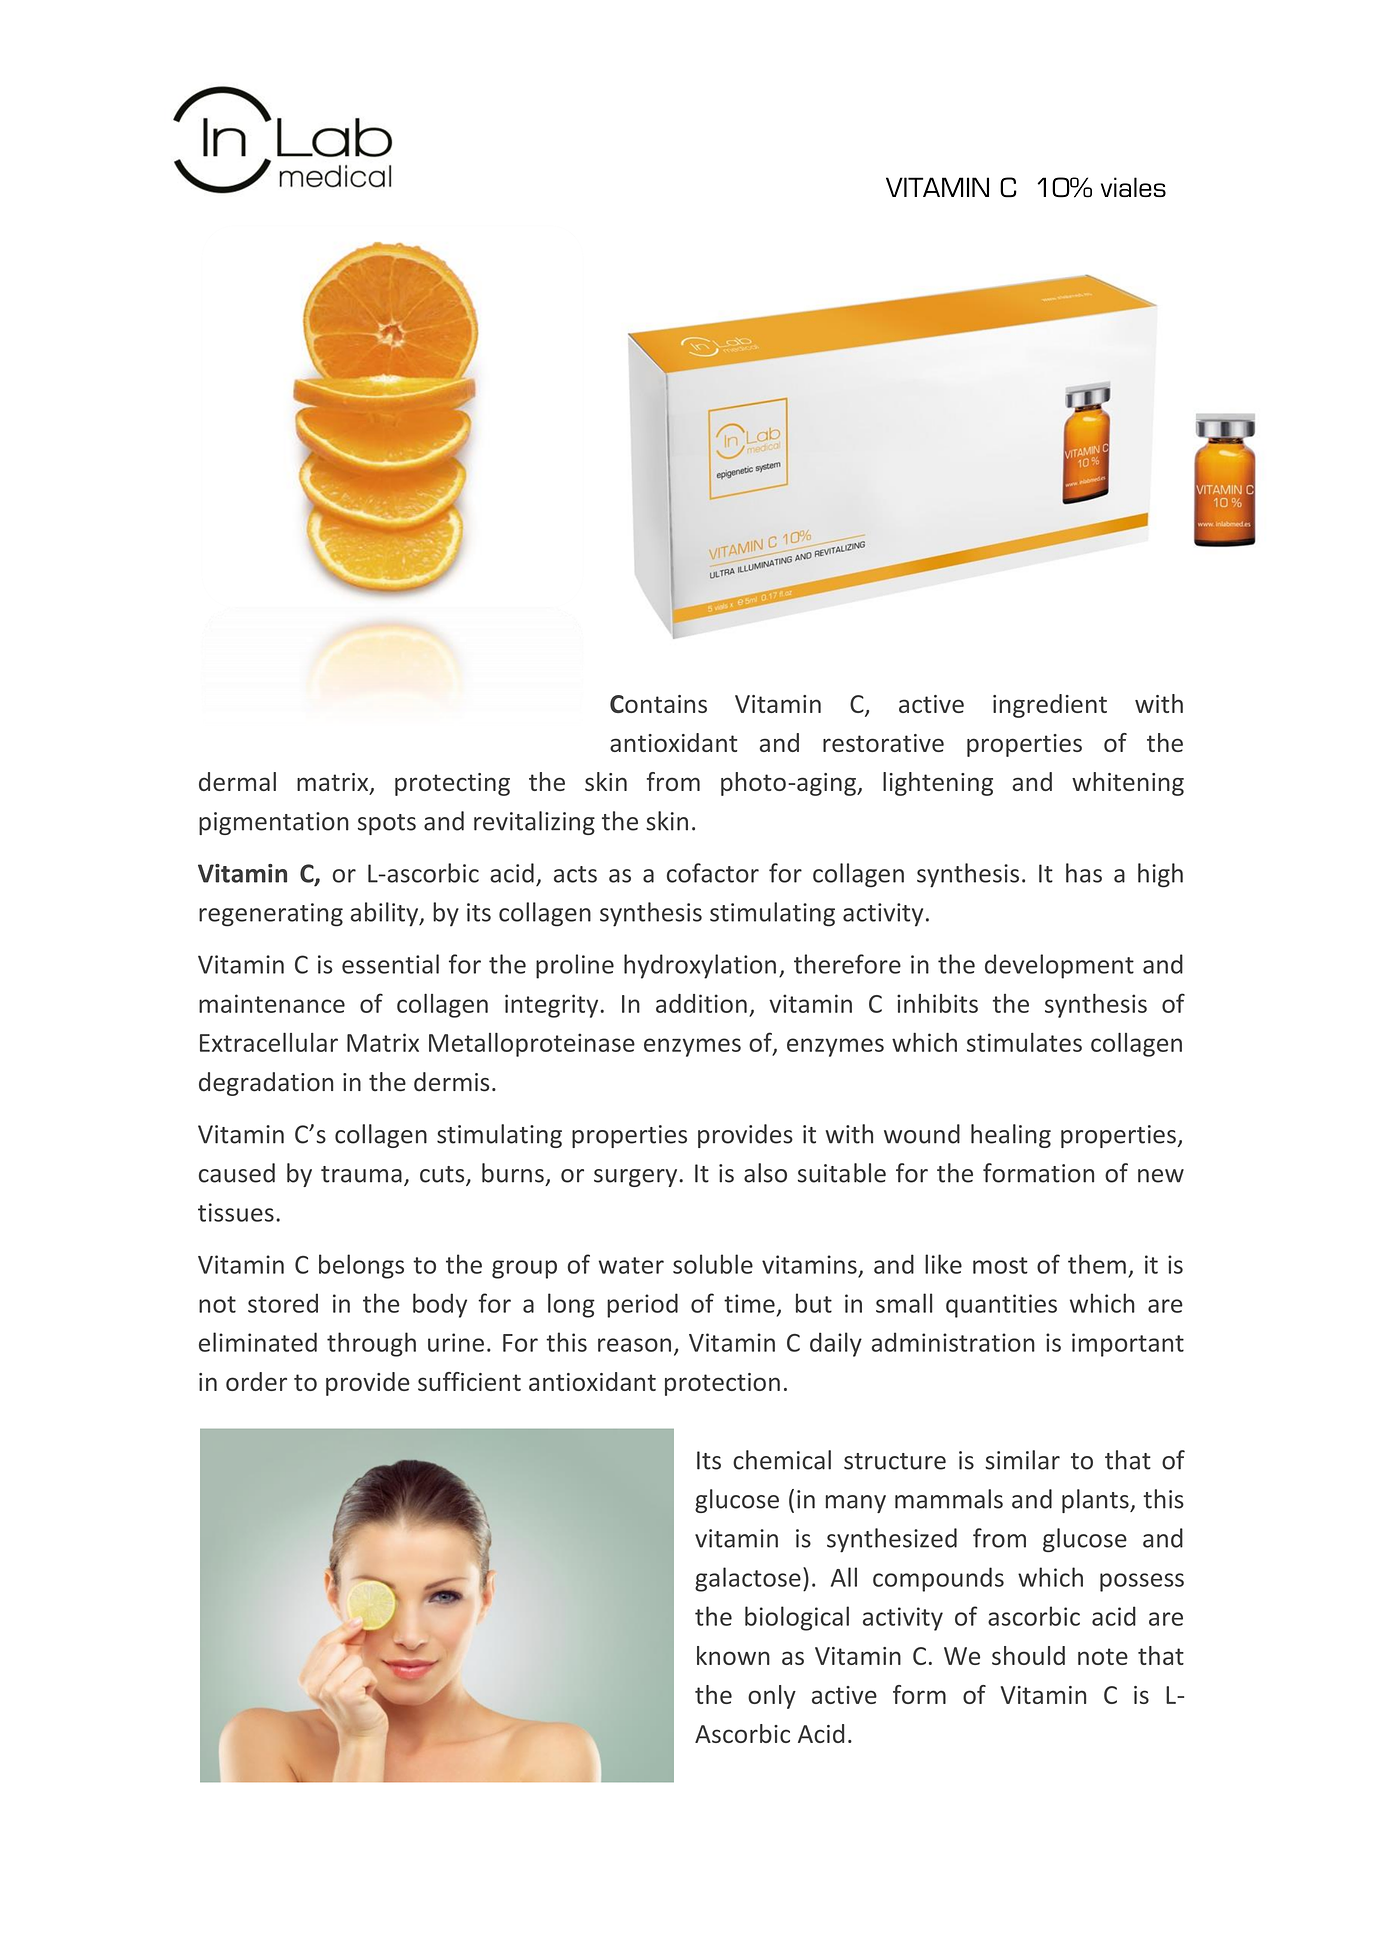  Describe the element at coordinates (1024, 1042) in the screenshot. I see `stimulates` at that location.
